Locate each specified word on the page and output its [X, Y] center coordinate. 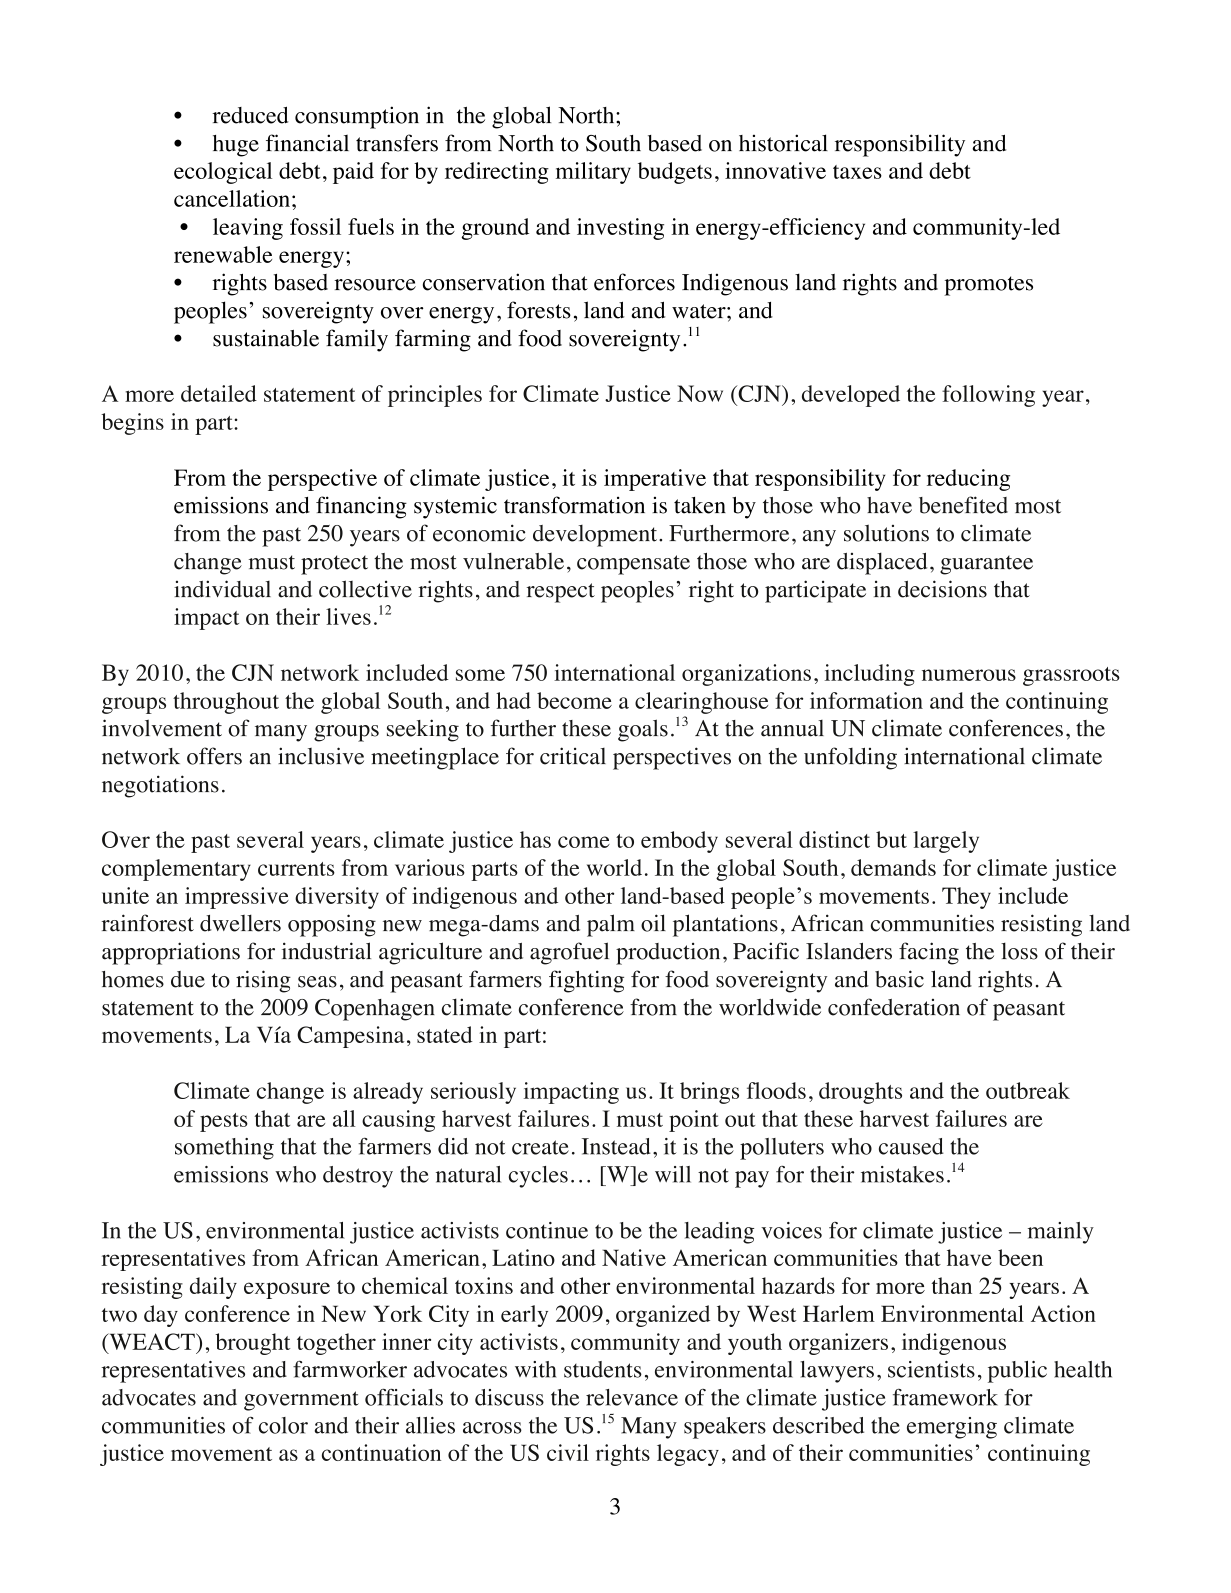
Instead [616, 1146]
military [593, 173]
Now [700, 393]
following [988, 396]
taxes [857, 172]
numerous [969, 675]
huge [236, 146]
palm [611, 925]
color [283, 1425]
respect [561, 593]
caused [911, 1146]
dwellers [240, 923]
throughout [226, 703]
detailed [219, 393]
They [966, 898]
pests [224, 1122]
